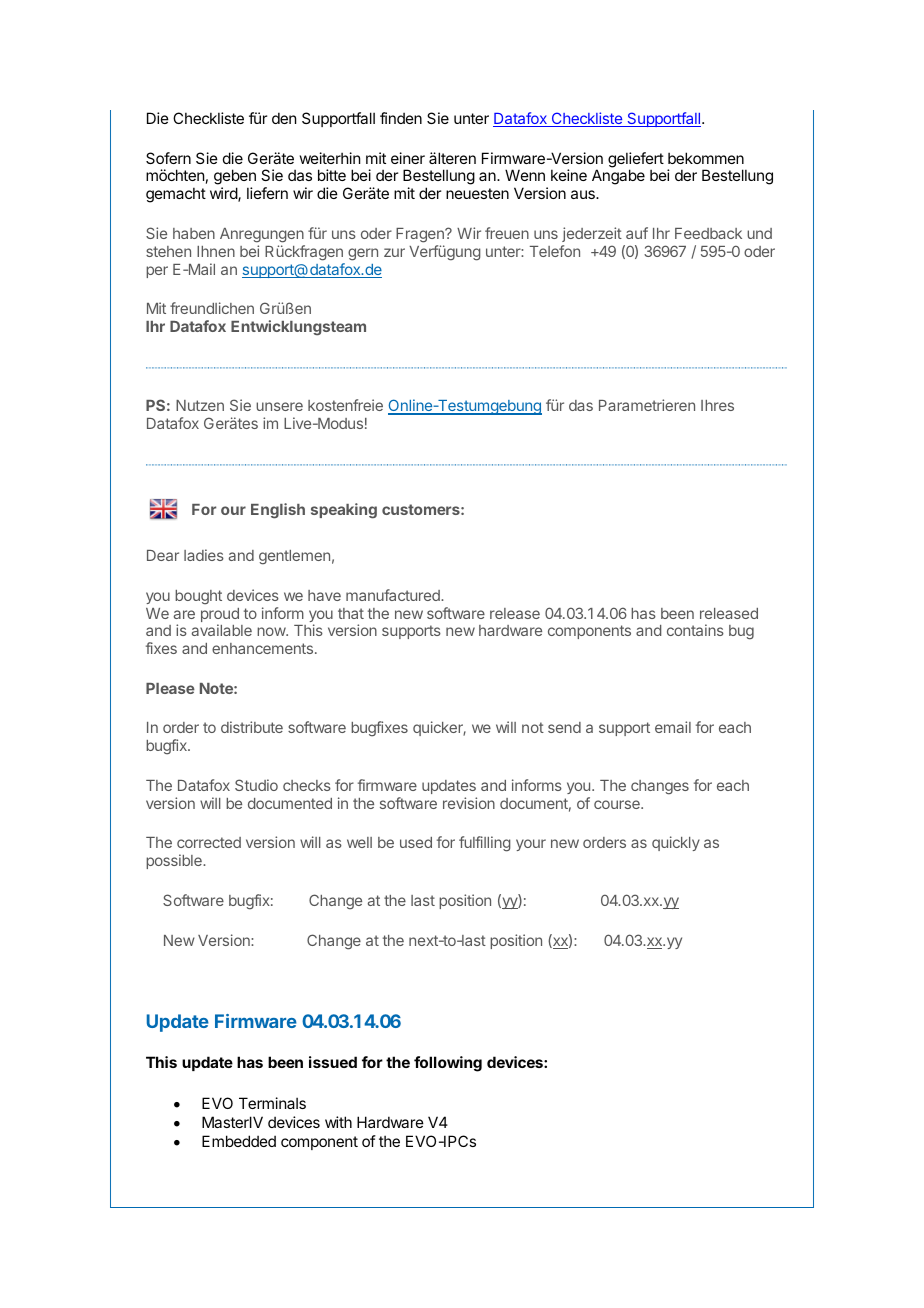 Image resolution: width=924 pixels, height=1308 pixels. I want to click on einer, so click(408, 158).
